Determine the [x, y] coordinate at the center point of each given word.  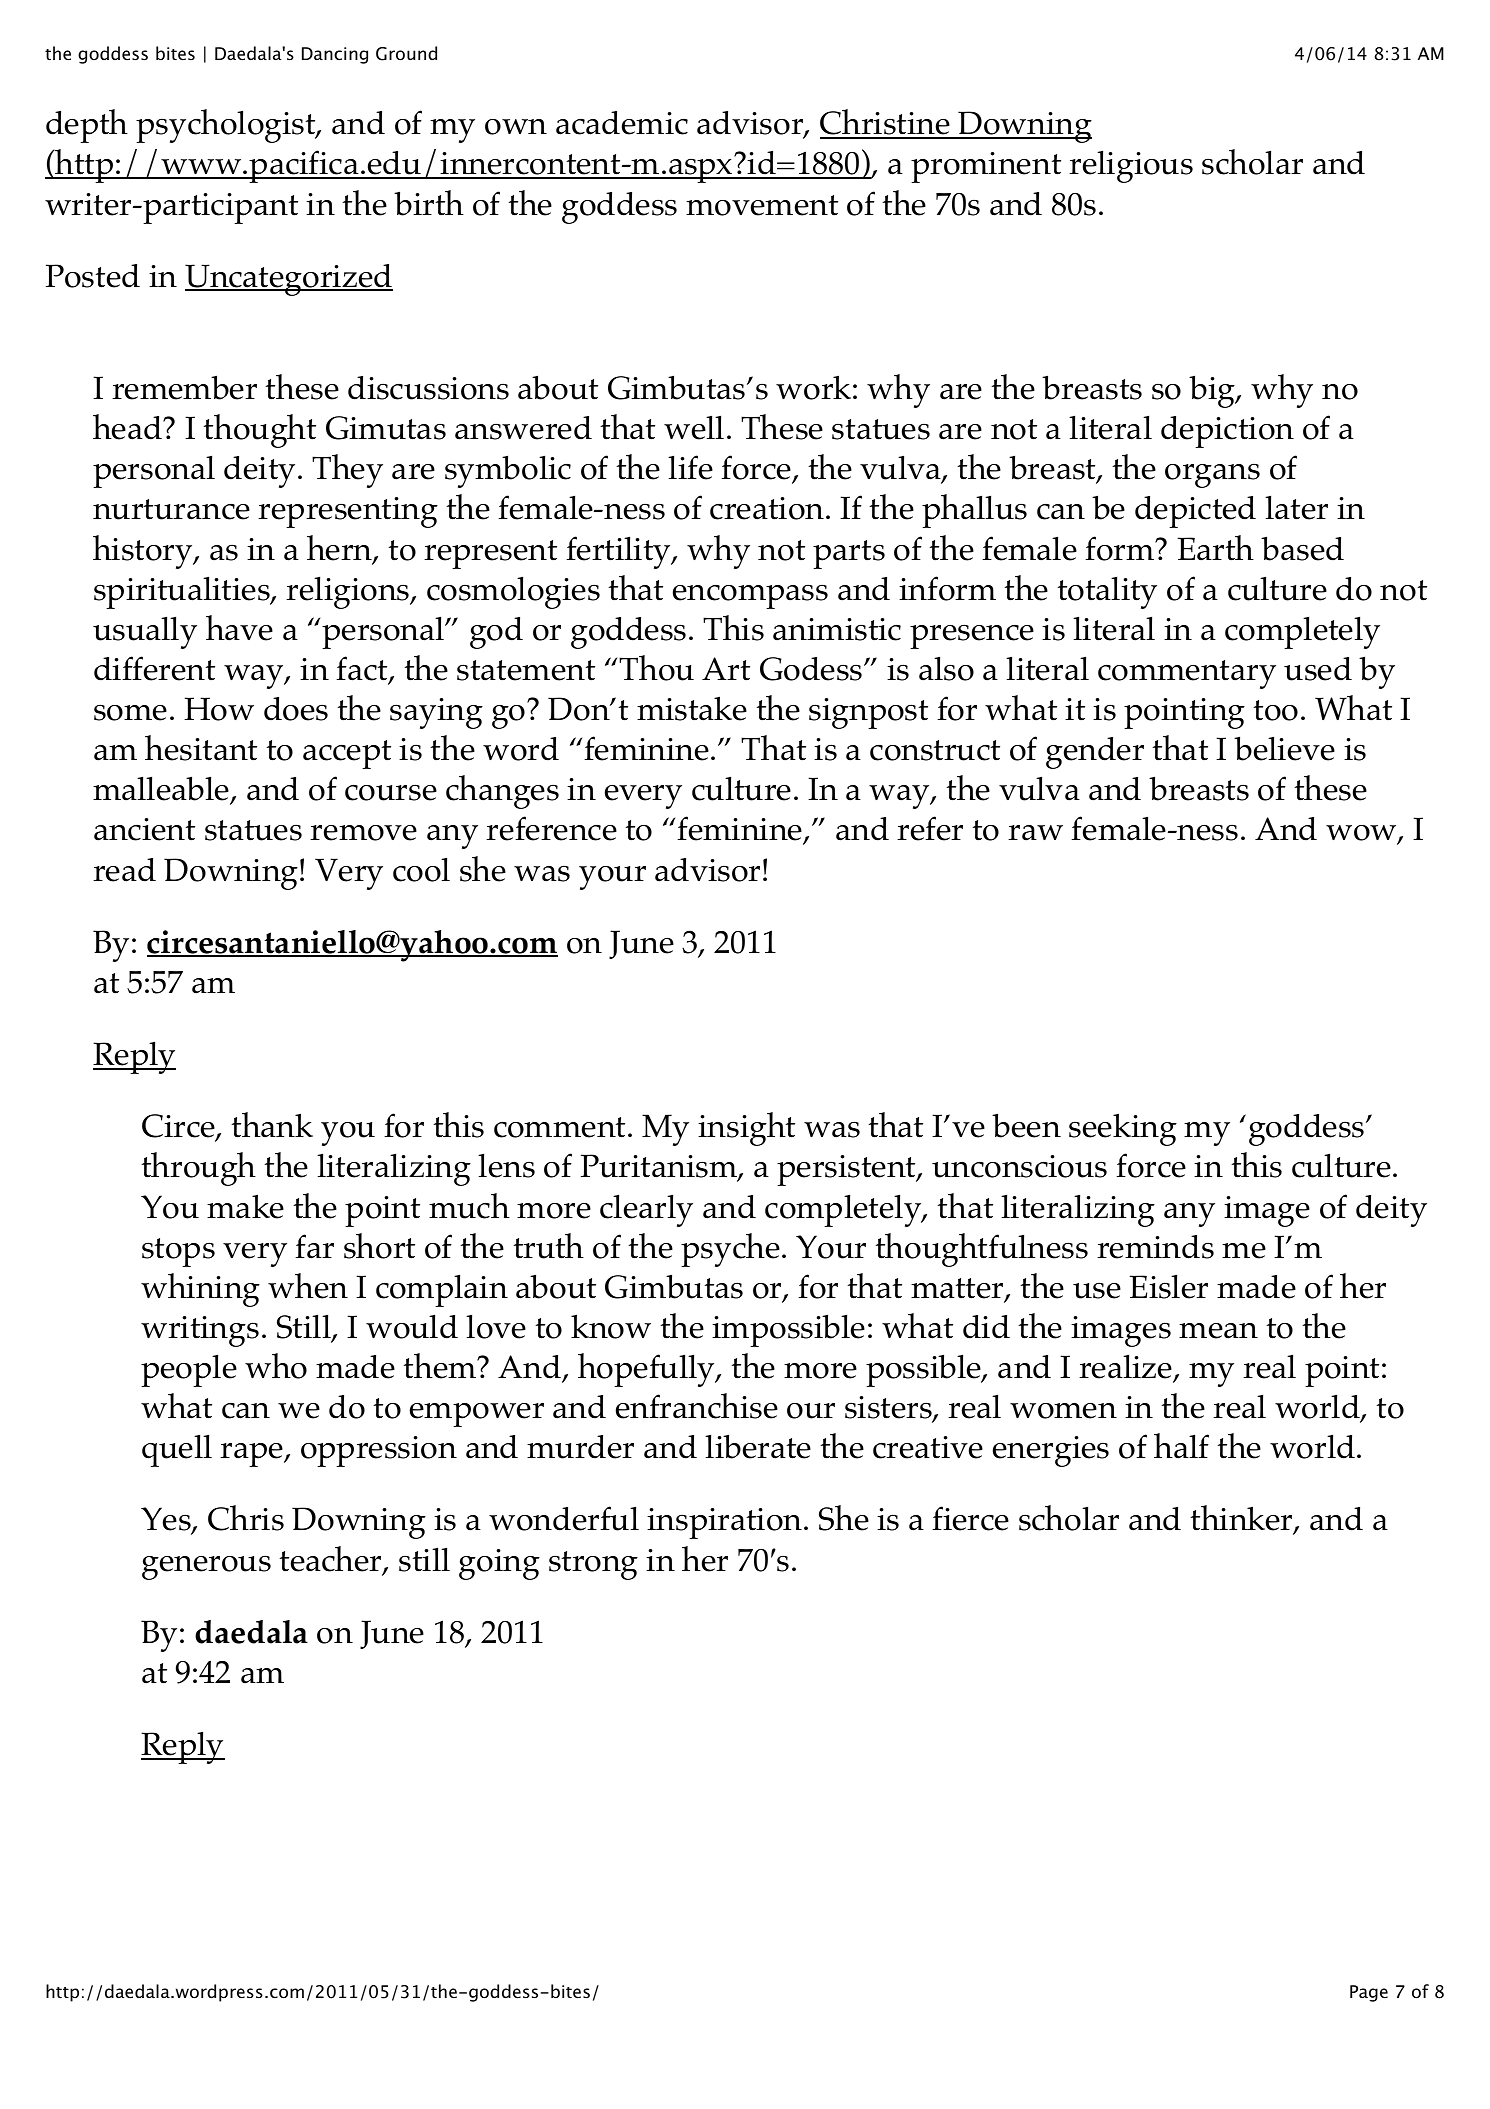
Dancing [335, 55]
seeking [1123, 1129]
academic [622, 123]
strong [593, 1565]
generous [206, 1568]
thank [272, 1125]
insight [746, 1129]
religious [1131, 166]
